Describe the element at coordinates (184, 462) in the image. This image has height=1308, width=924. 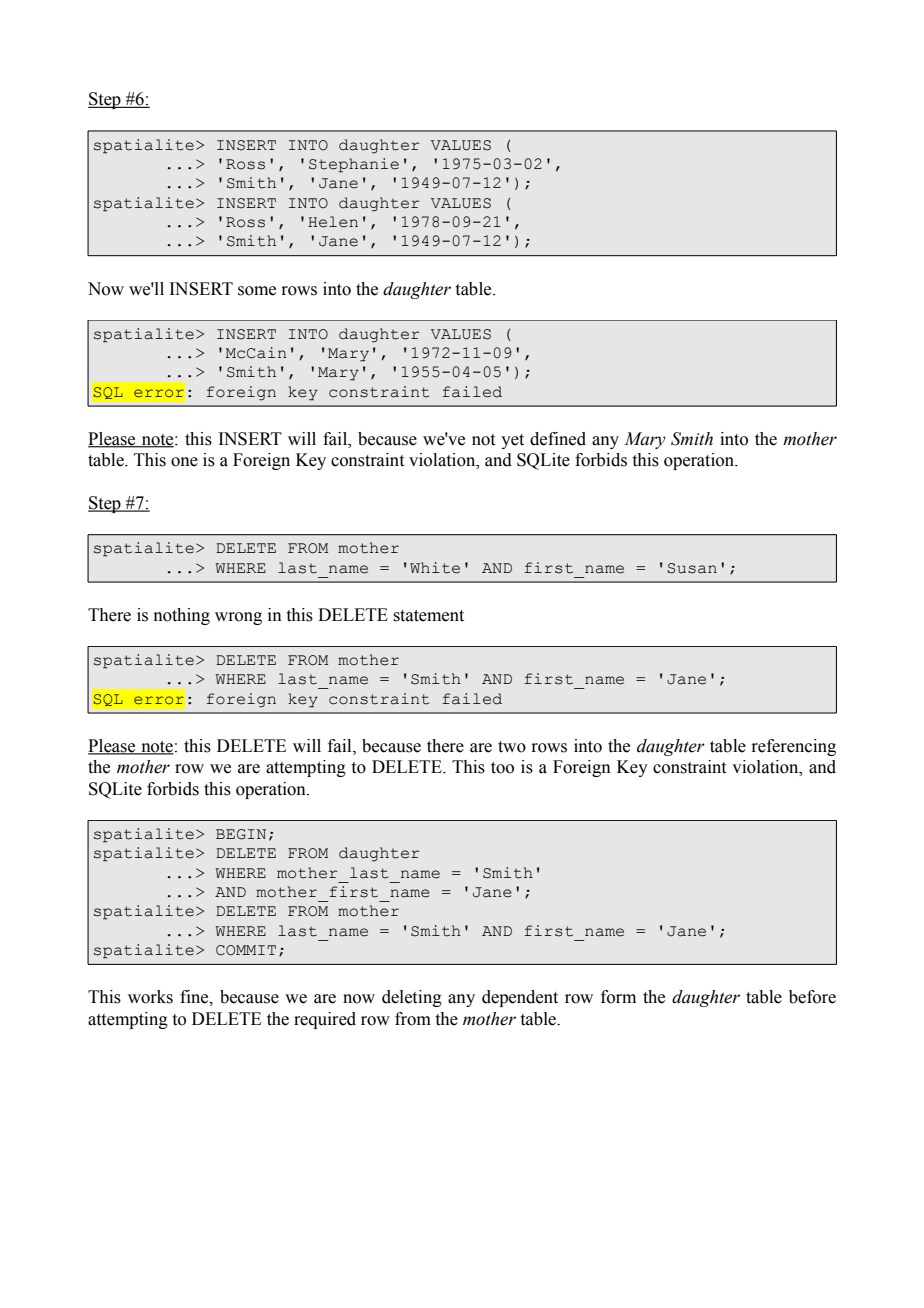
I see `one` at that location.
